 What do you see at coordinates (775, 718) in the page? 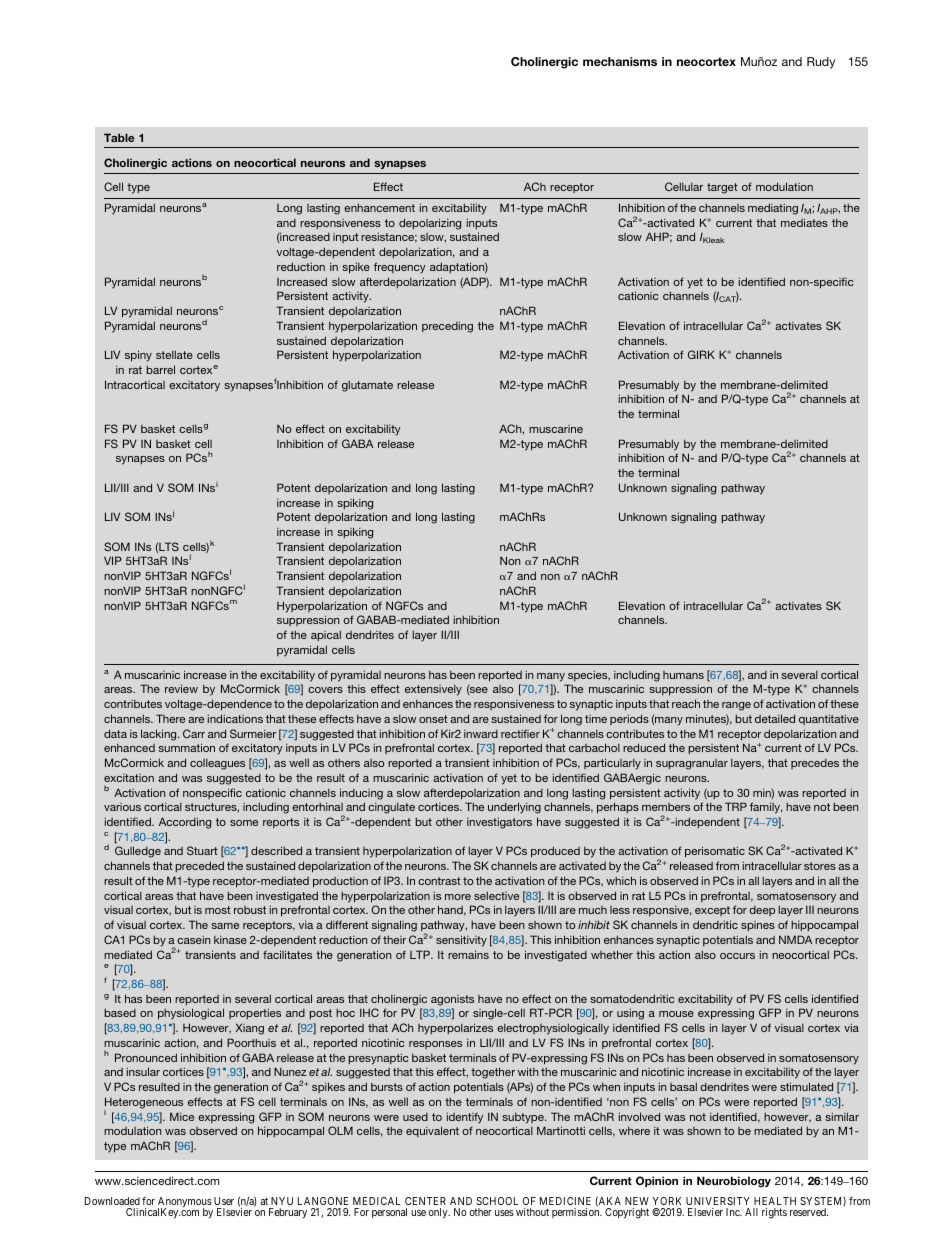
I see `detailed` at bounding box center [775, 718].
